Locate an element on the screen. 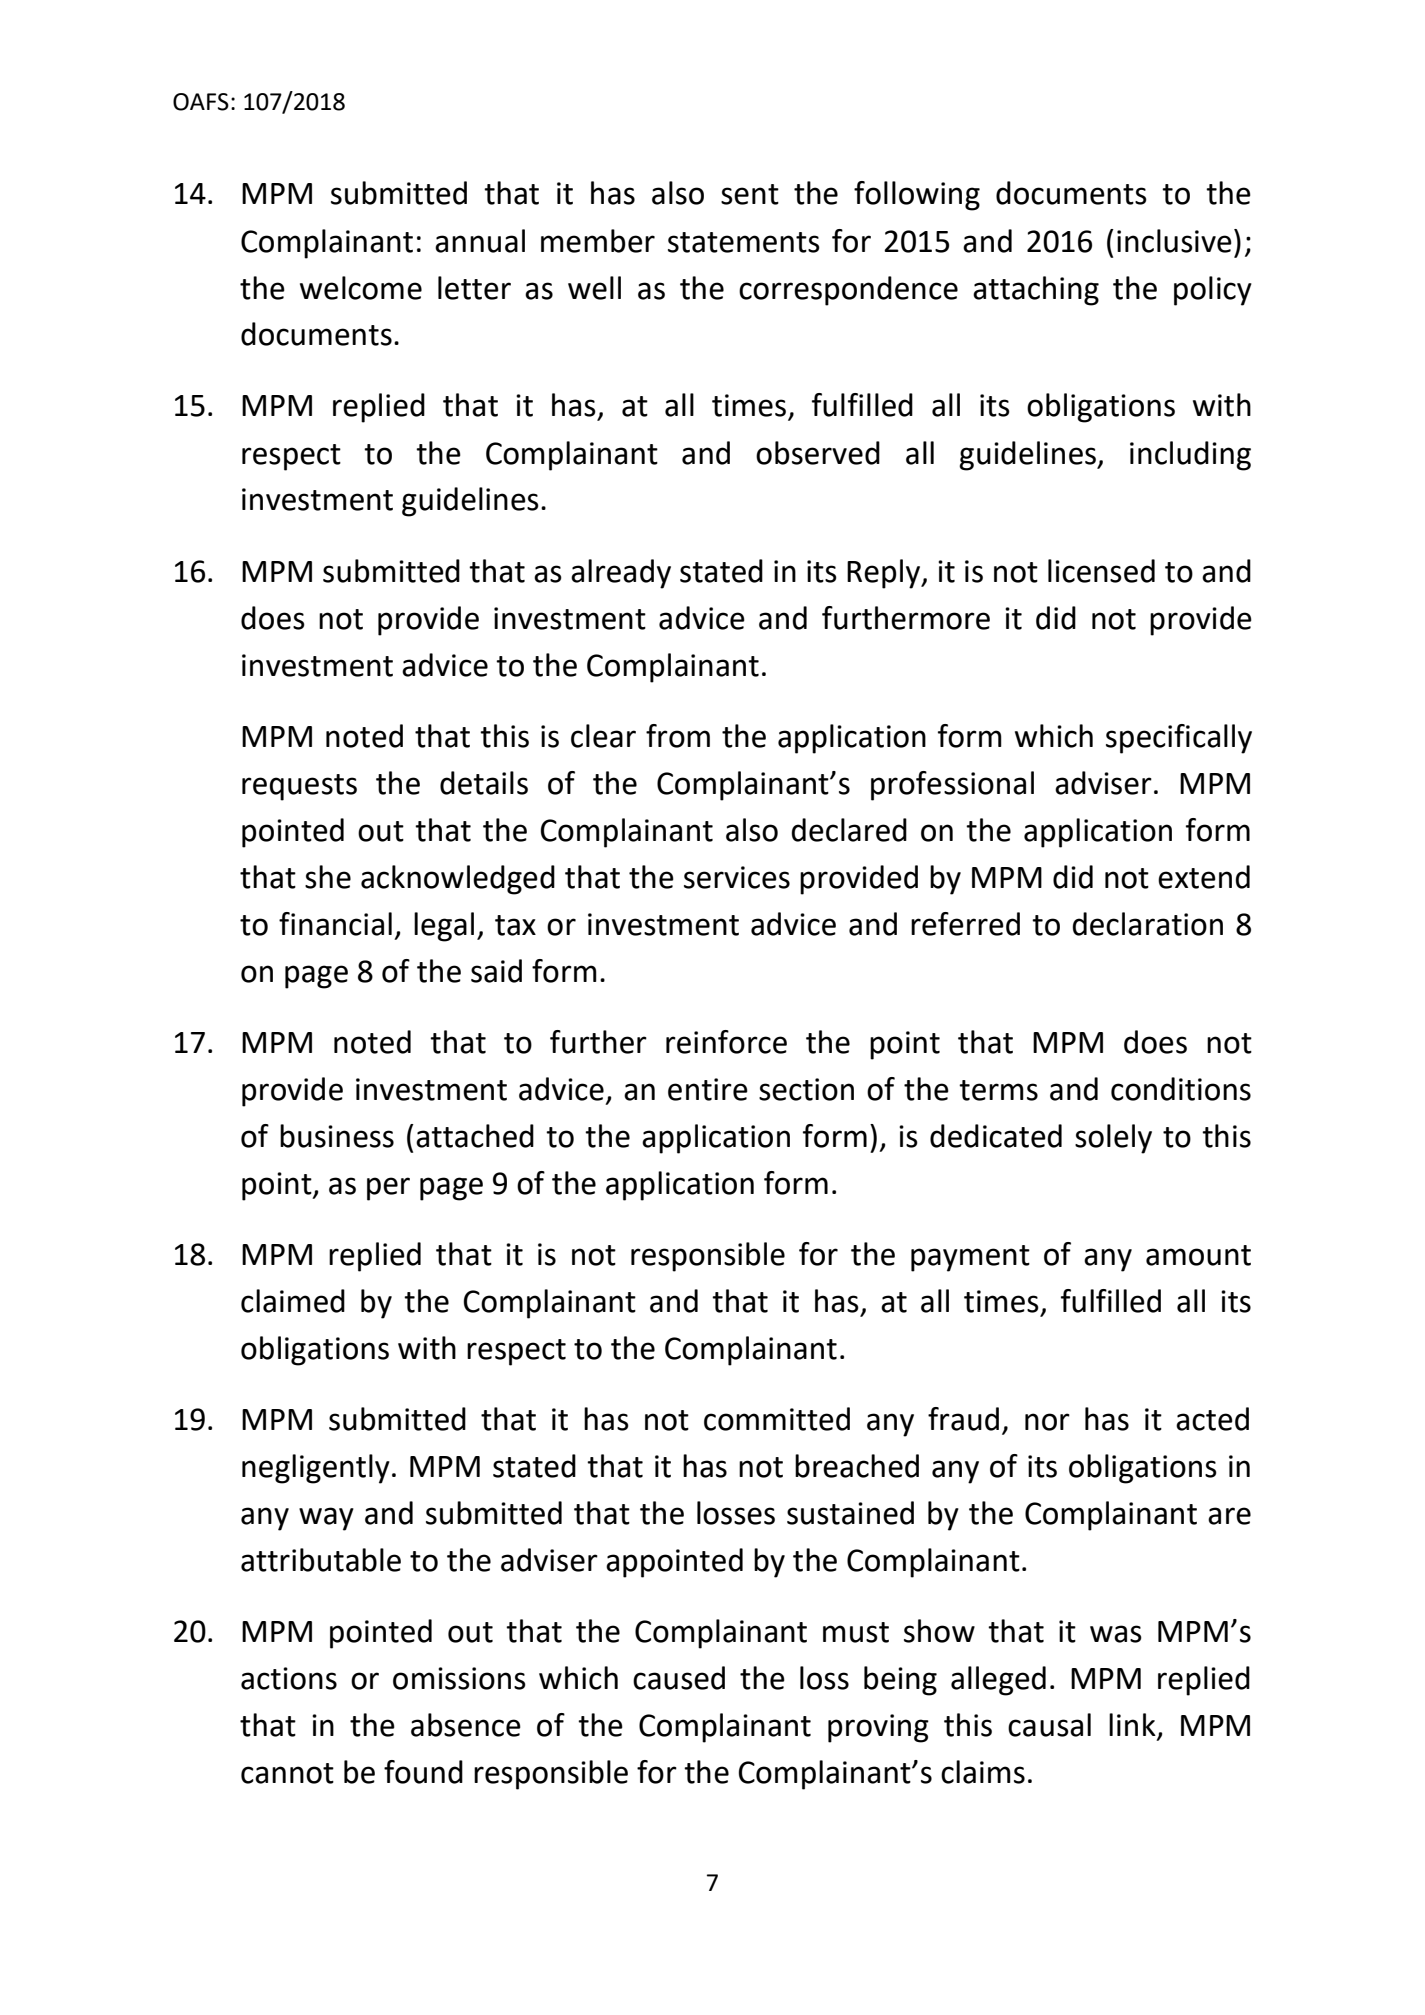 The width and height of the screenshot is (1425, 2015). nor is located at coordinates (1047, 1422).
